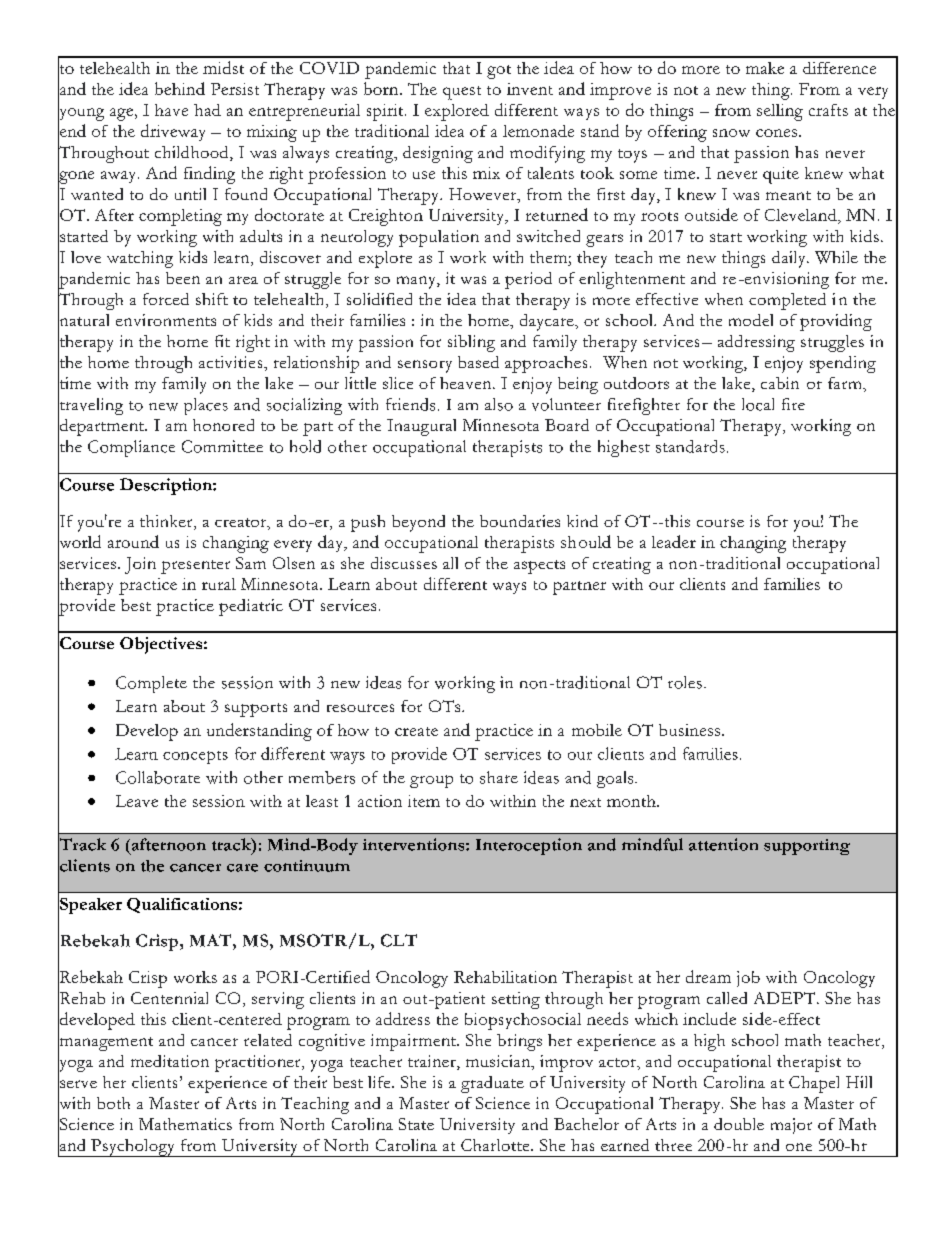  What do you see at coordinates (219, 584) in the document?
I see `rural` at bounding box center [219, 584].
